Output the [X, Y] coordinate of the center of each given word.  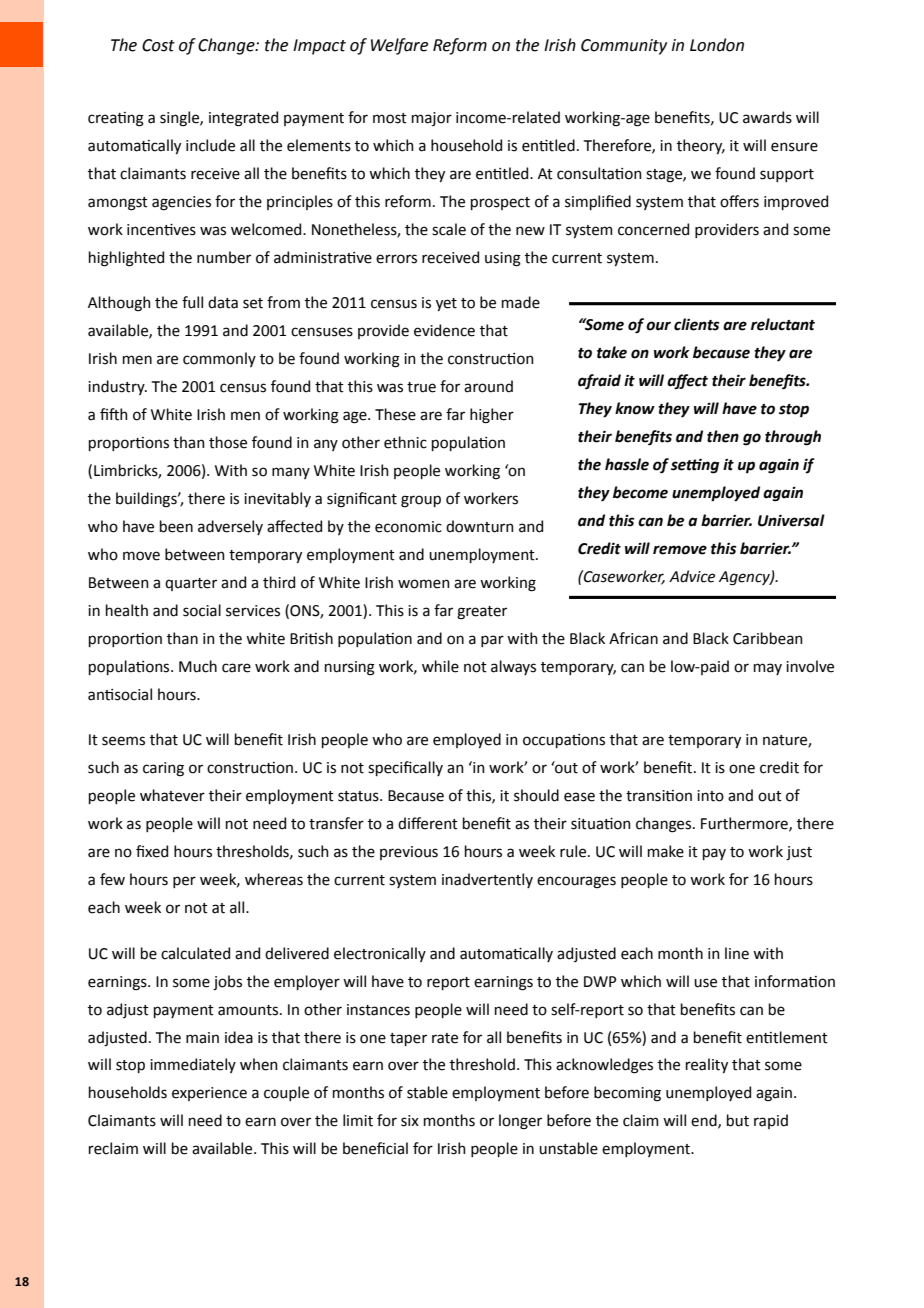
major [432, 119]
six [410, 1121]
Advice [692, 576]
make [666, 851]
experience [209, 1094]
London [717, 45]
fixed [152, 851]
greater [482, 613]
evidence [444, 330]
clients [696, 324]
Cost [158, 45]
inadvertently [487, 880]
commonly [219, 359]
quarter [191, 584]
